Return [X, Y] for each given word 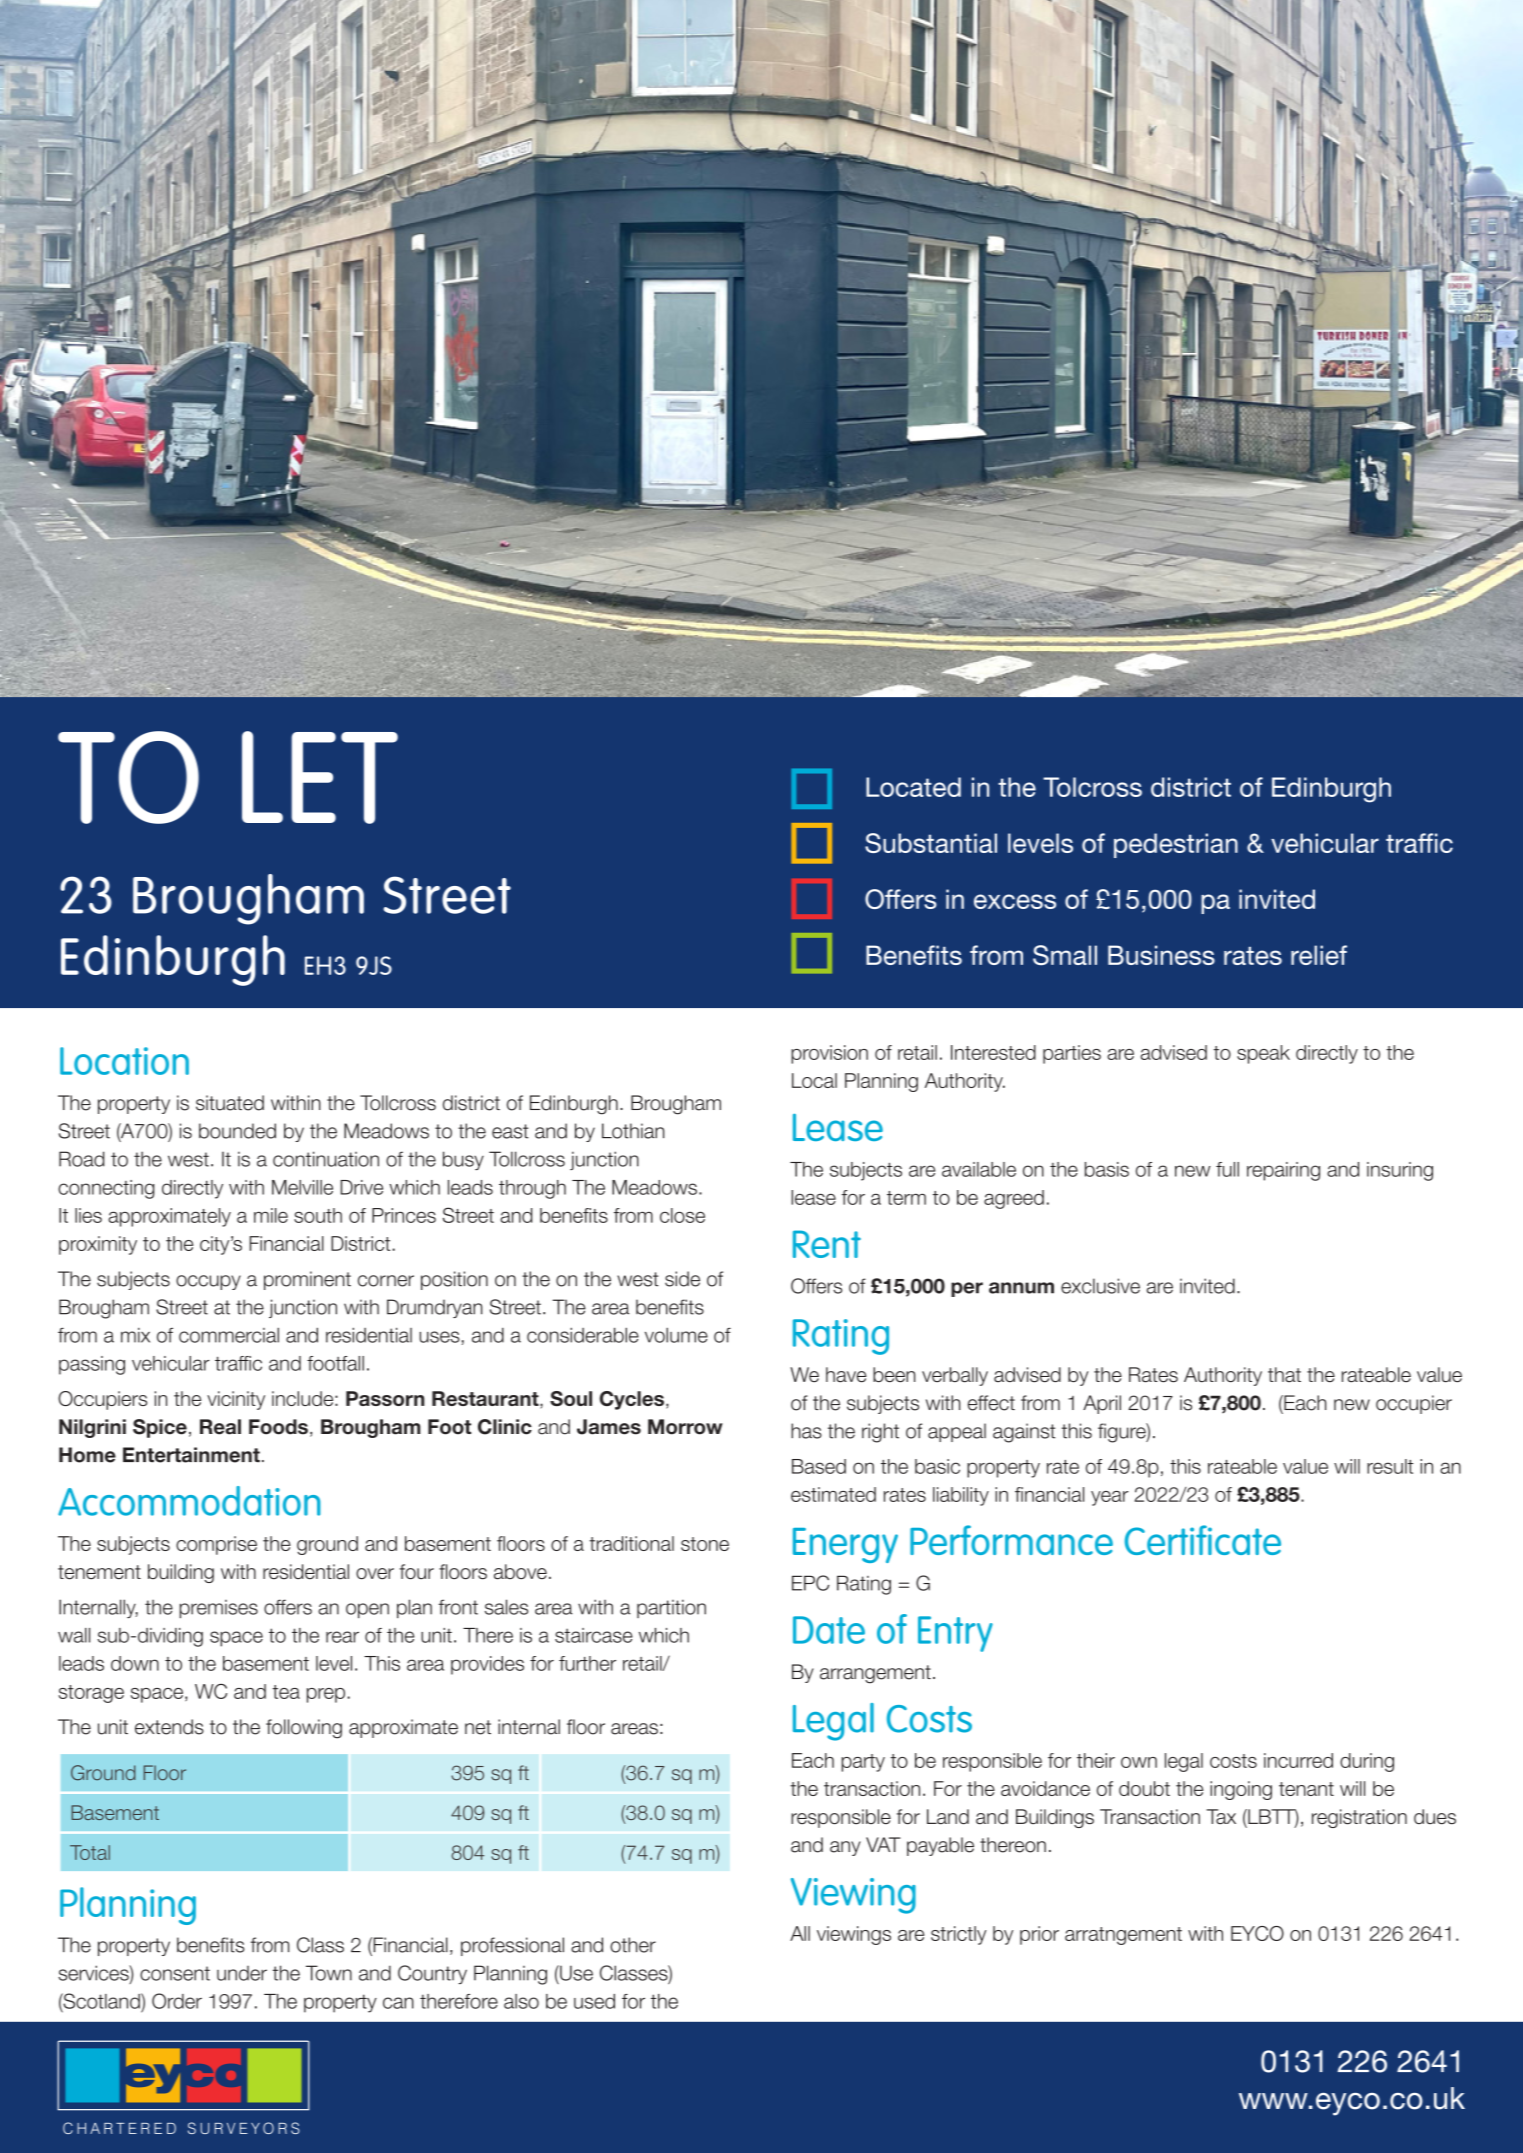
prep [326, 1695]
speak [1263, 1054]
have [846, 1375]
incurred [1298, 1760]
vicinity [236, 1400]
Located [913, 787]
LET [320, 777]
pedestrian [1176, 845]
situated [230, 1103]
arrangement [875, 1674]
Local [814, 1080]
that [1284, 1375]
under [242, 1973]
